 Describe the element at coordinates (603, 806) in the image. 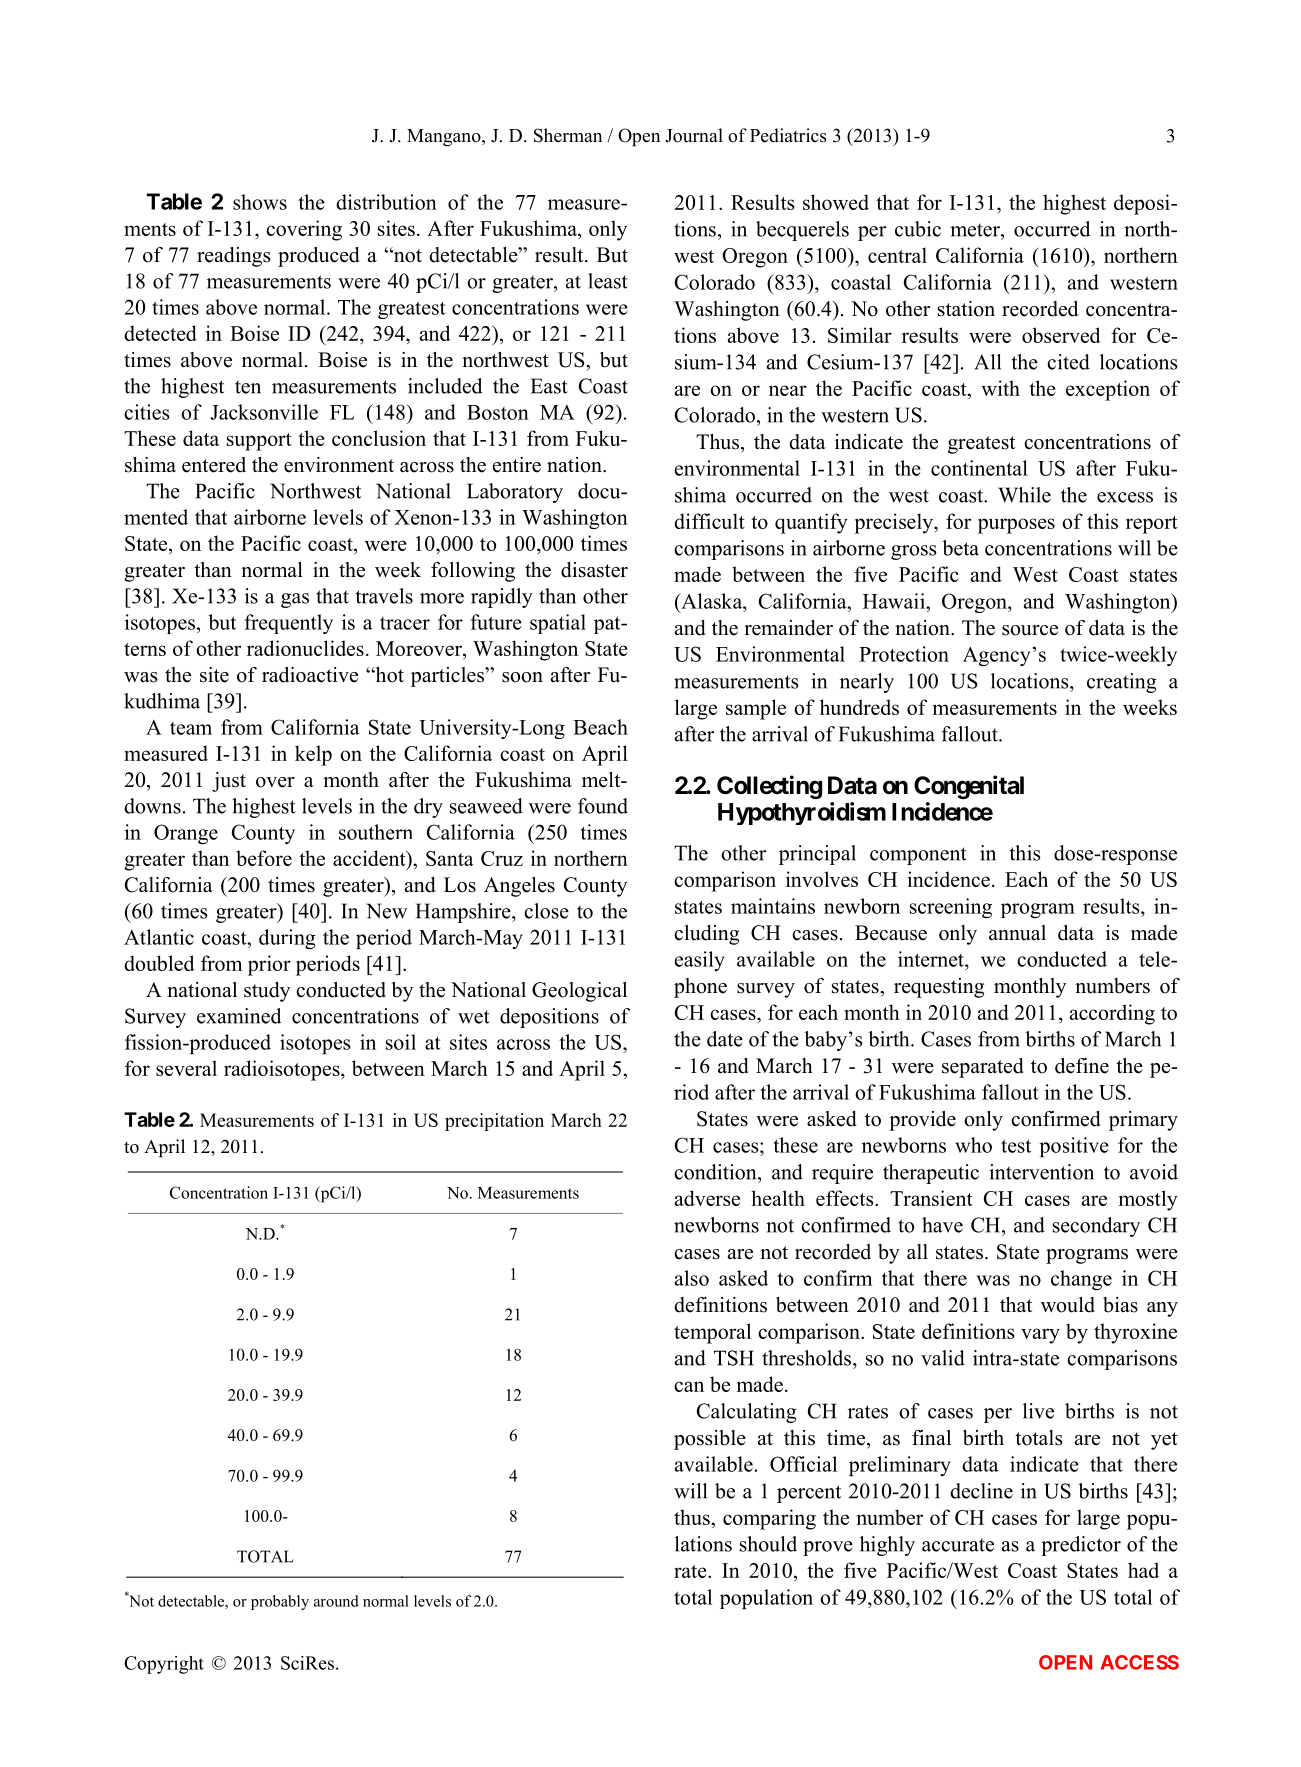

I see `found` at that location.
